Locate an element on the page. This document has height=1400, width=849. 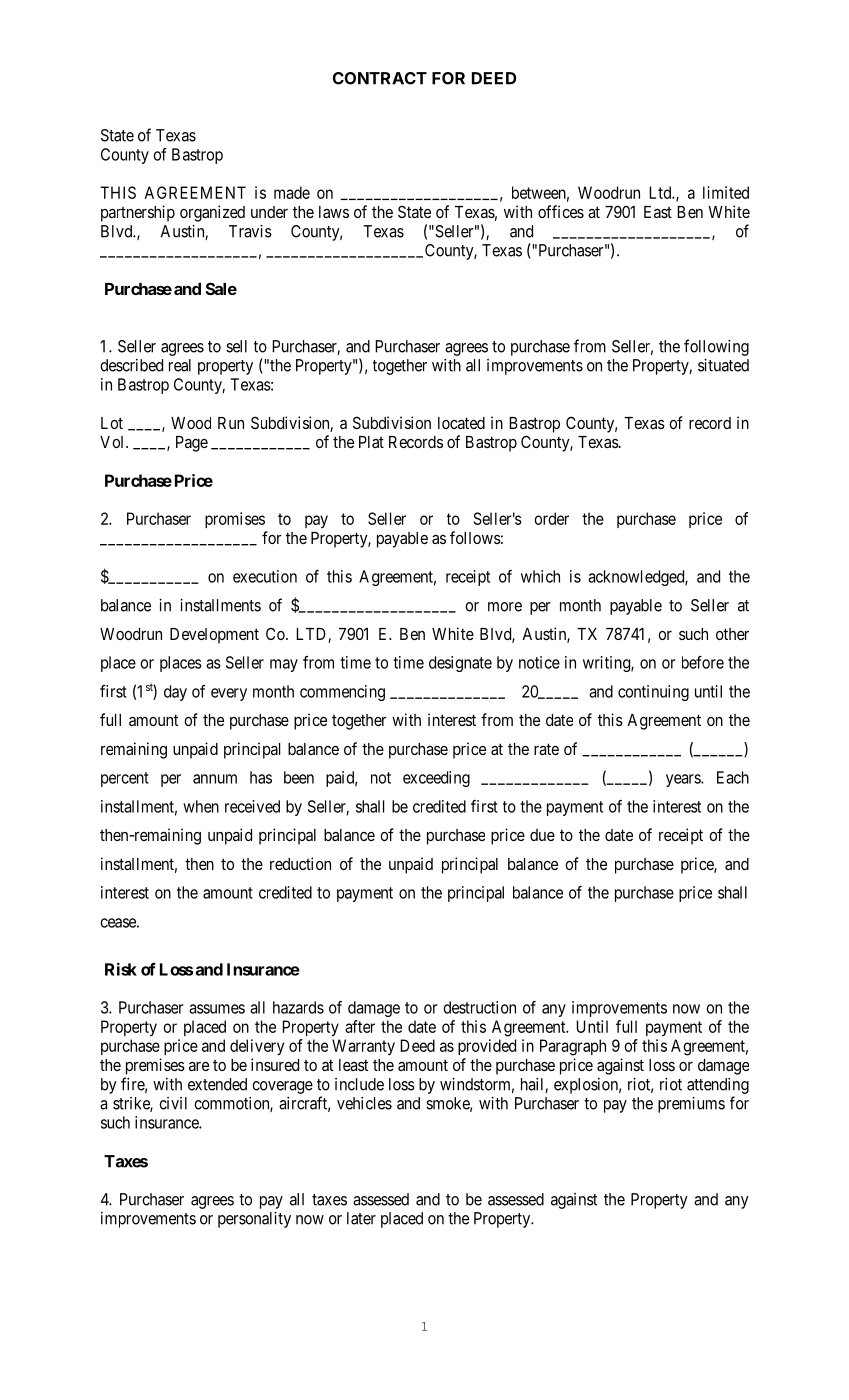
premiums is located at coordinates (691, 1105).
